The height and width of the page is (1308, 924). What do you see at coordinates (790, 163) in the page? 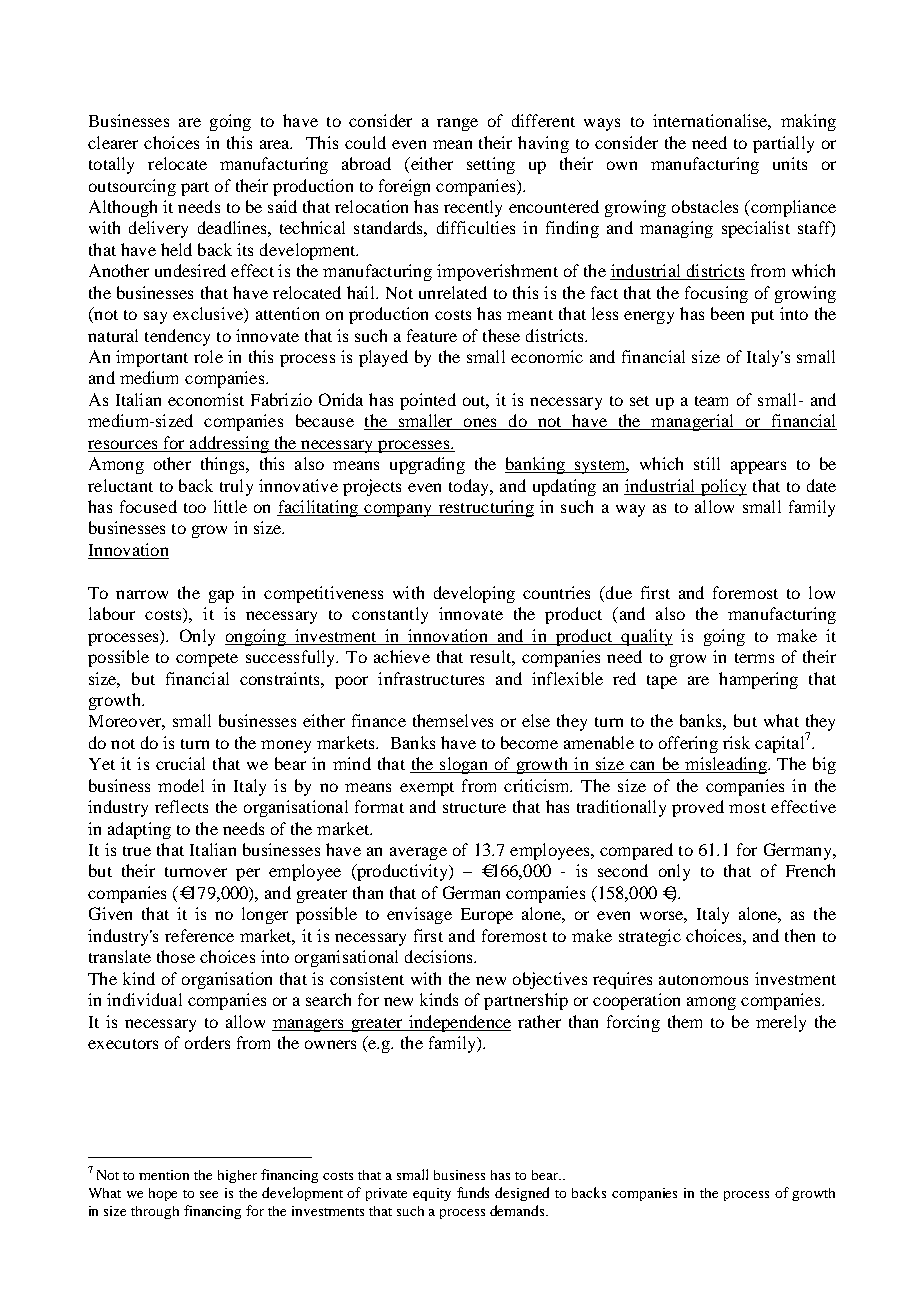
I see `units` at bounding box center [790, 163].
